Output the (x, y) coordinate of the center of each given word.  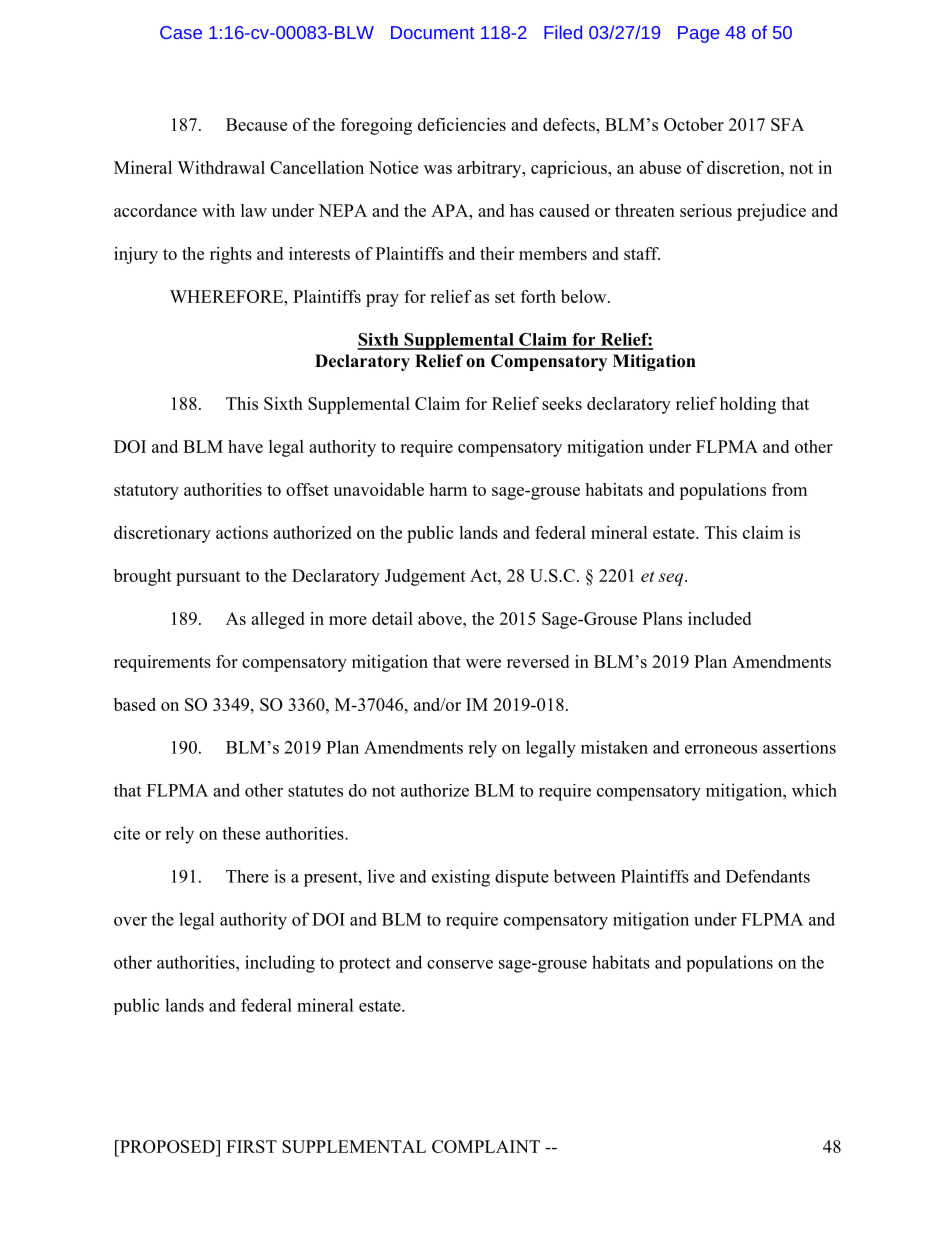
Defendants (768, 876)
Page (698, 34)
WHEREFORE (228, 296)
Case (181, 32)
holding (748, 405)
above (441, 618)
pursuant (208, 578)
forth (538, 296)
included (719, 618)
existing (461, 878)
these (241, 833)
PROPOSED (167, 1146)
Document (432, 32)
